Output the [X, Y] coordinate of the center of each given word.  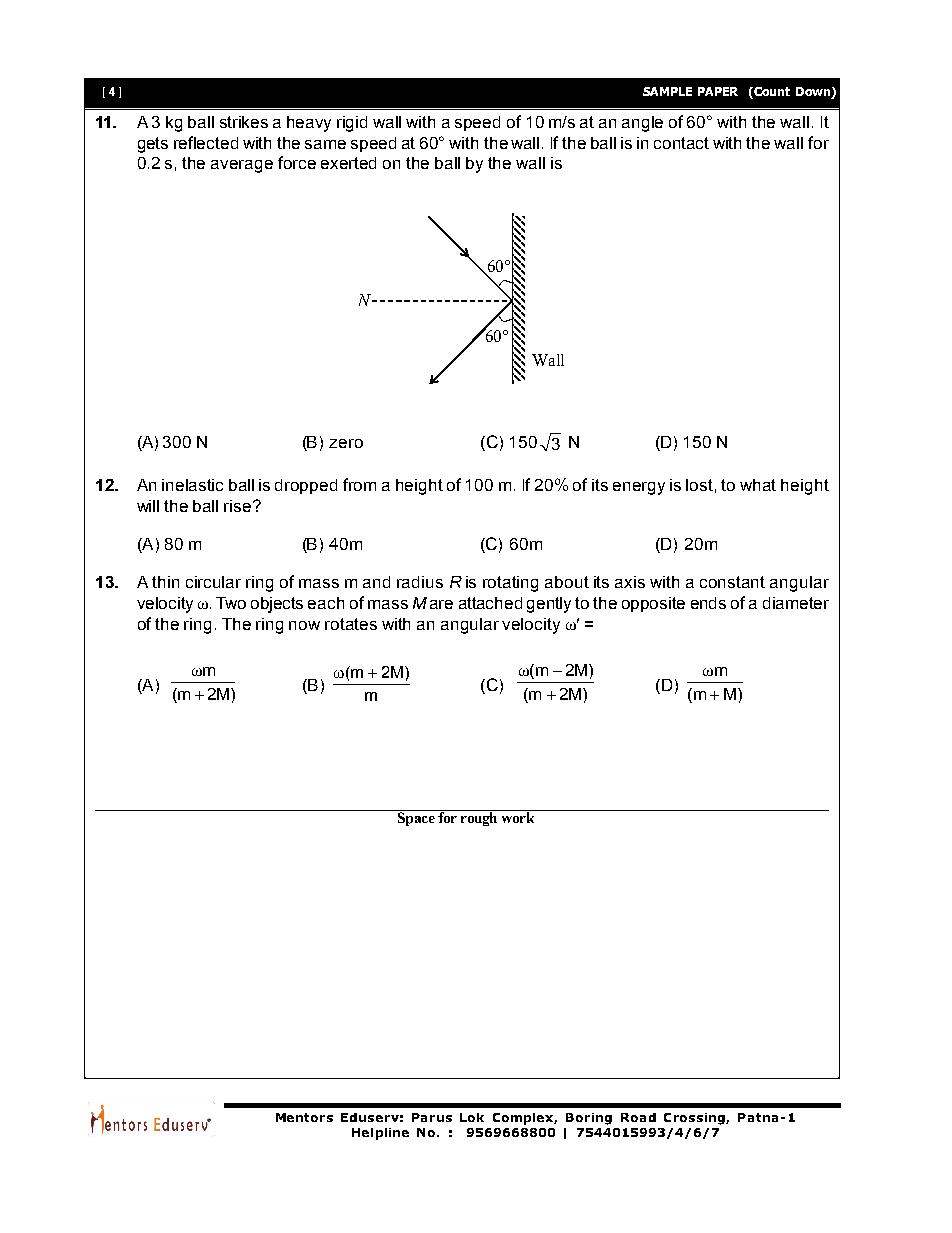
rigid [352, 124]
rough [479, 818]
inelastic [192, 485]
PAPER [718, 91]
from [359, 484]
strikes [244, 122]
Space [416, 818]
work [518, 816]
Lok [472, 1117]
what [758, 485]
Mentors [304, 1117]
